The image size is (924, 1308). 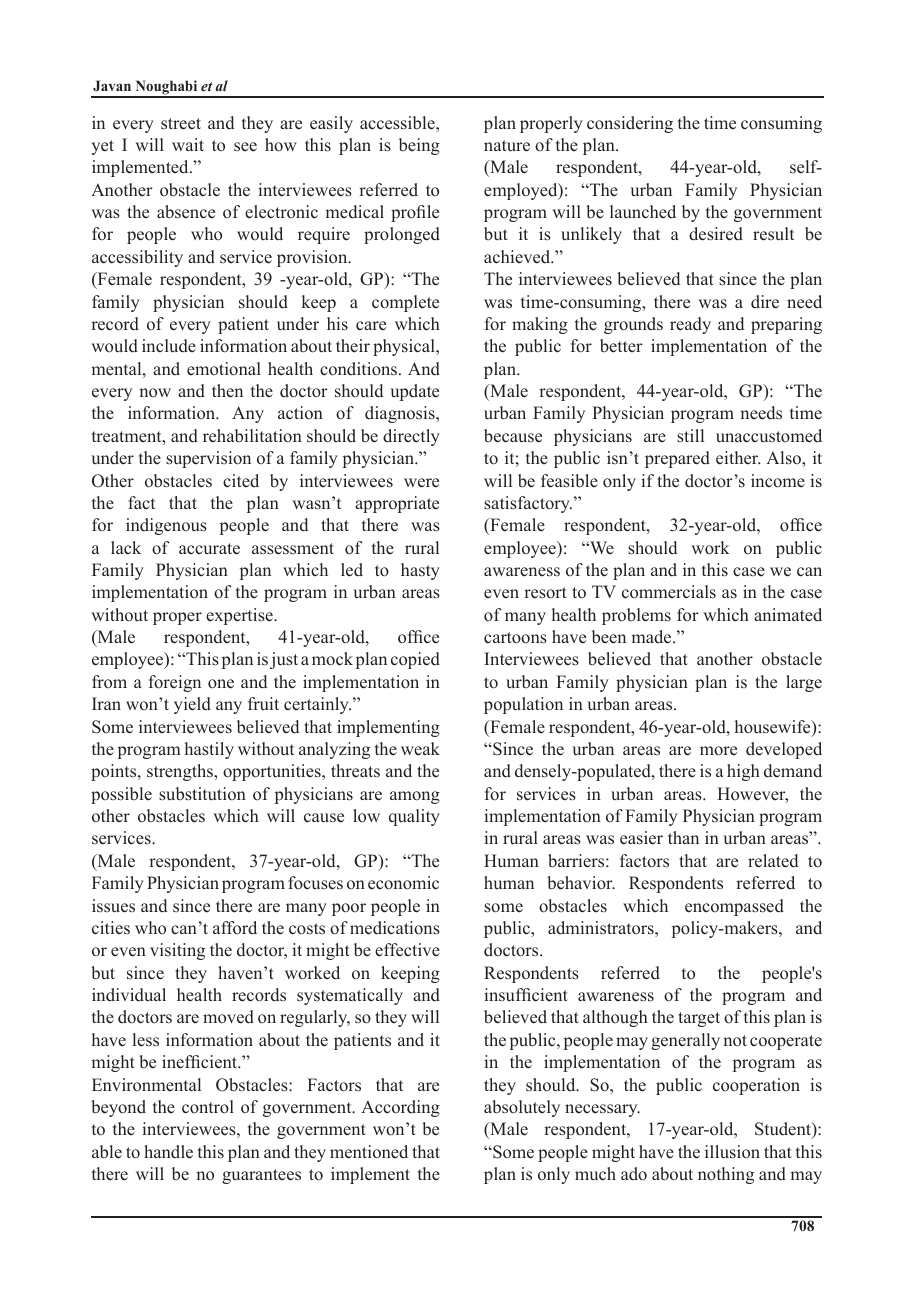 I want to click on being, so click(x=419, y=146).
